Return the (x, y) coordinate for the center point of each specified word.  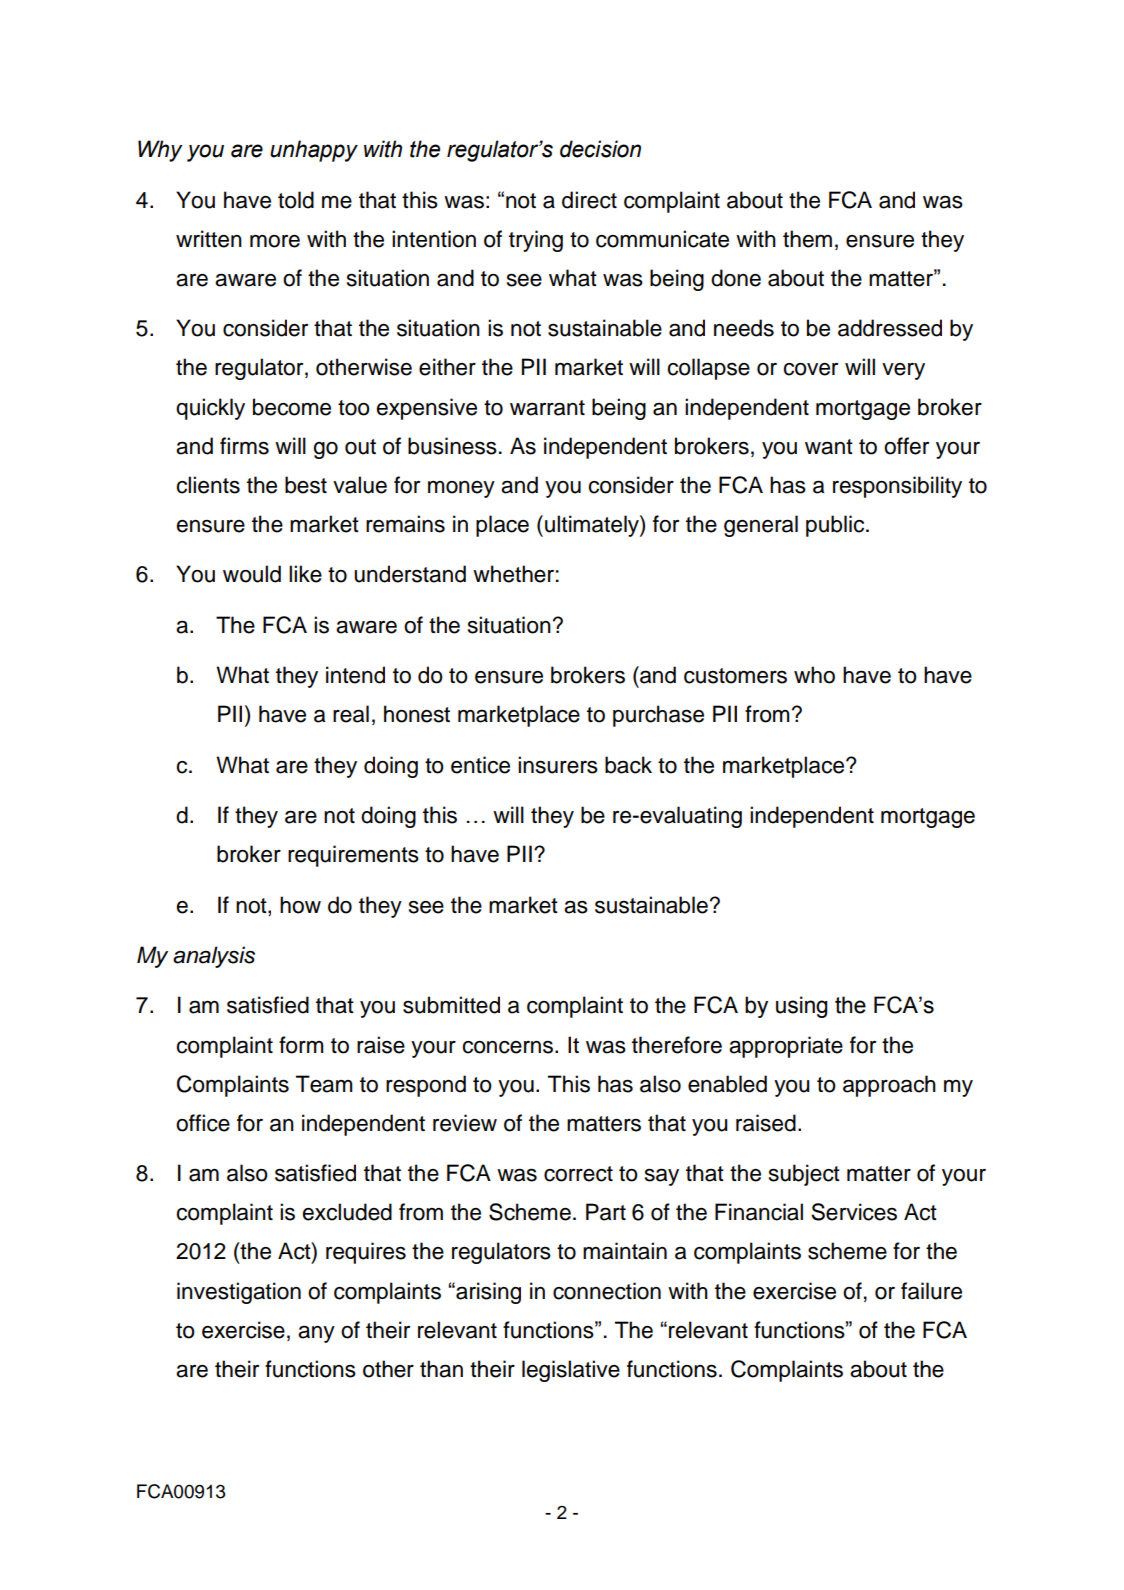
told (296, 200)
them (807, 239)
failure (931, 1291)
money (461, 489)
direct (589, 200)
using (802, 1007)
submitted (451, 1005)
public (836, 526)
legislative (571, 1371)
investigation (239, 1293)
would (252, 574)
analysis (214, 957)
